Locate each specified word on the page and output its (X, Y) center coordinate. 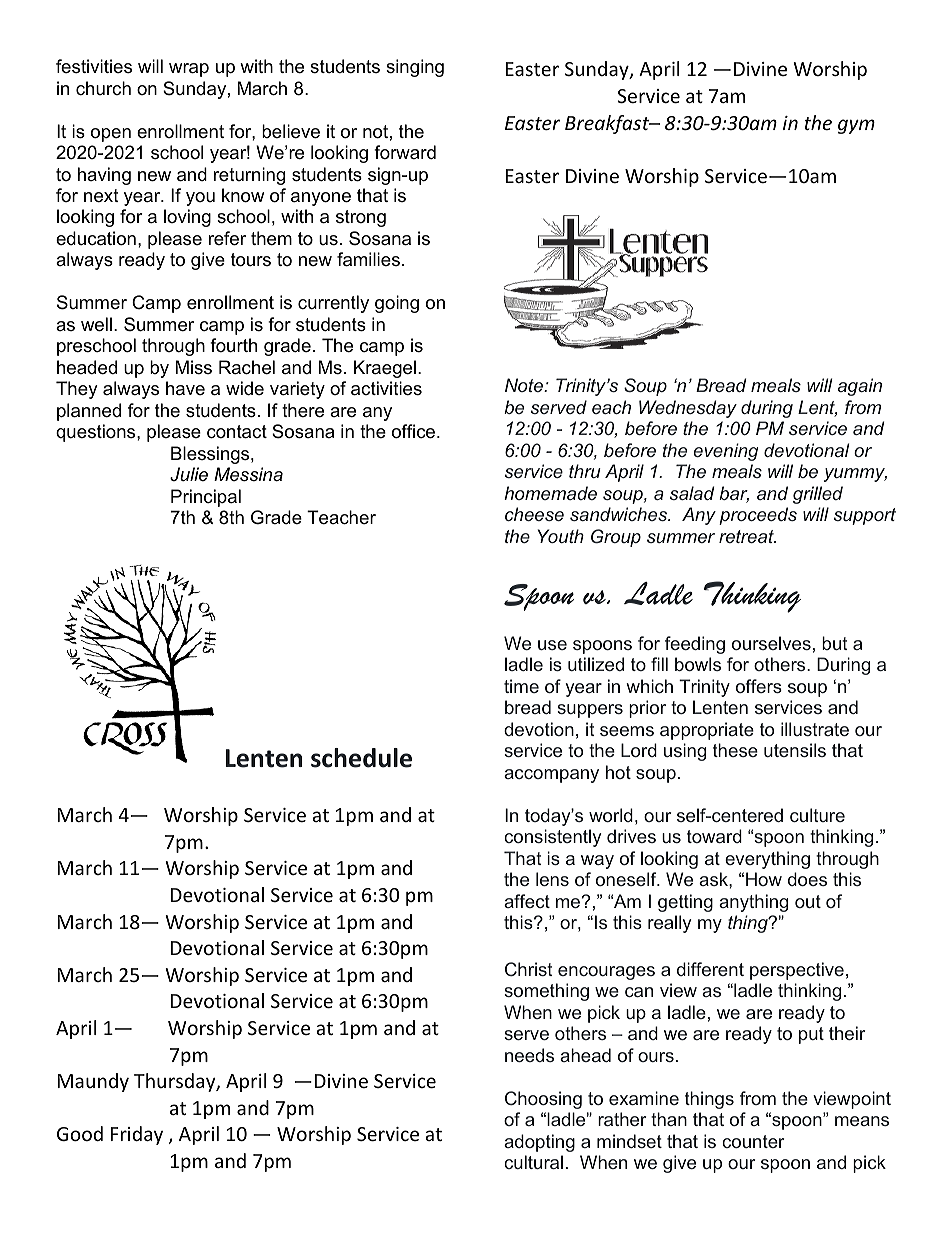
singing (415, 68)
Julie (189, 474)
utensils (795, 750)
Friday (137, 1135)
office (413, 431)
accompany (551, 776)
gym (856, 126)
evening (725, 452)
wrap (189, 70)
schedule (361, 758)
